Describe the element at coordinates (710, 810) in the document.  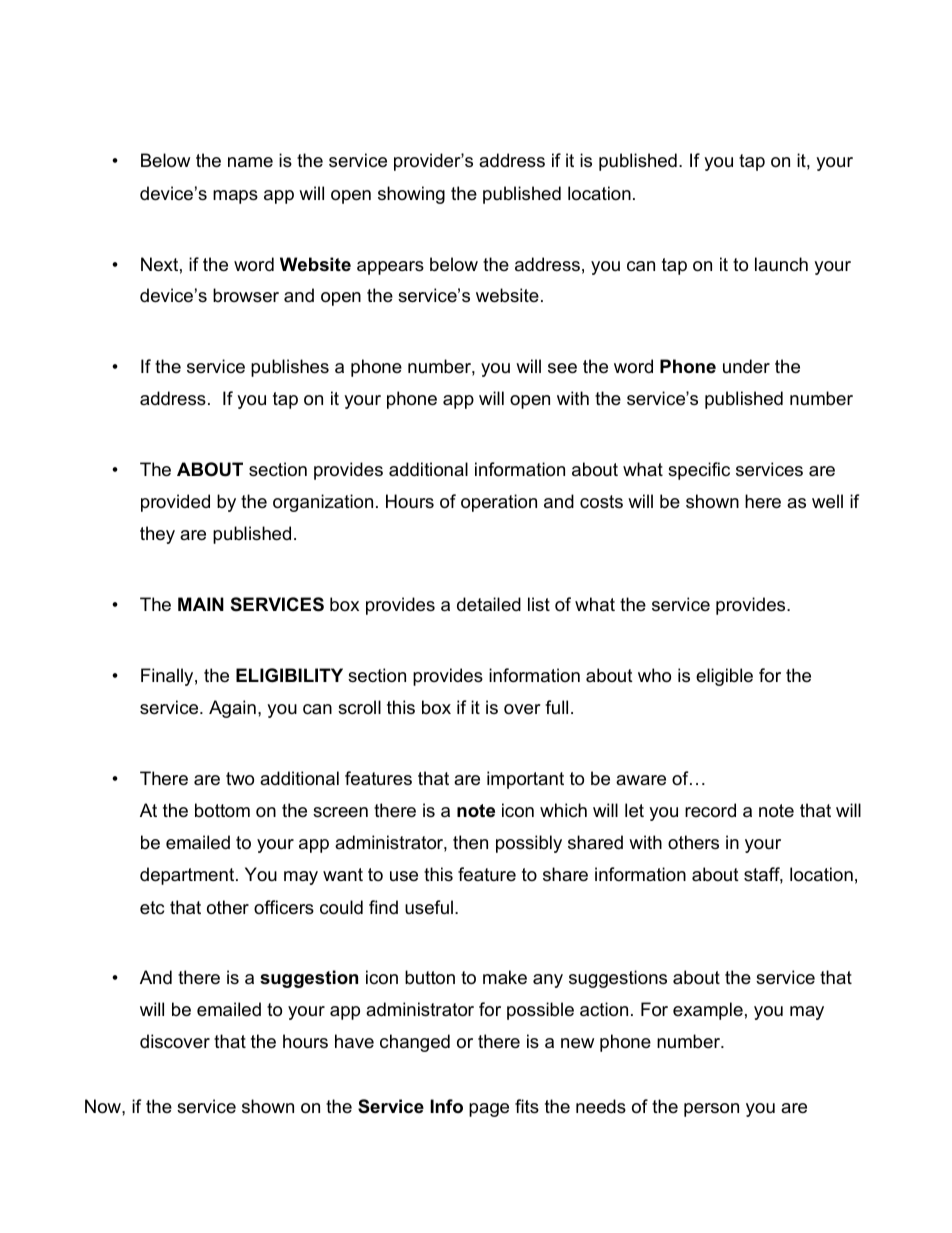
I see `record` at that location.
